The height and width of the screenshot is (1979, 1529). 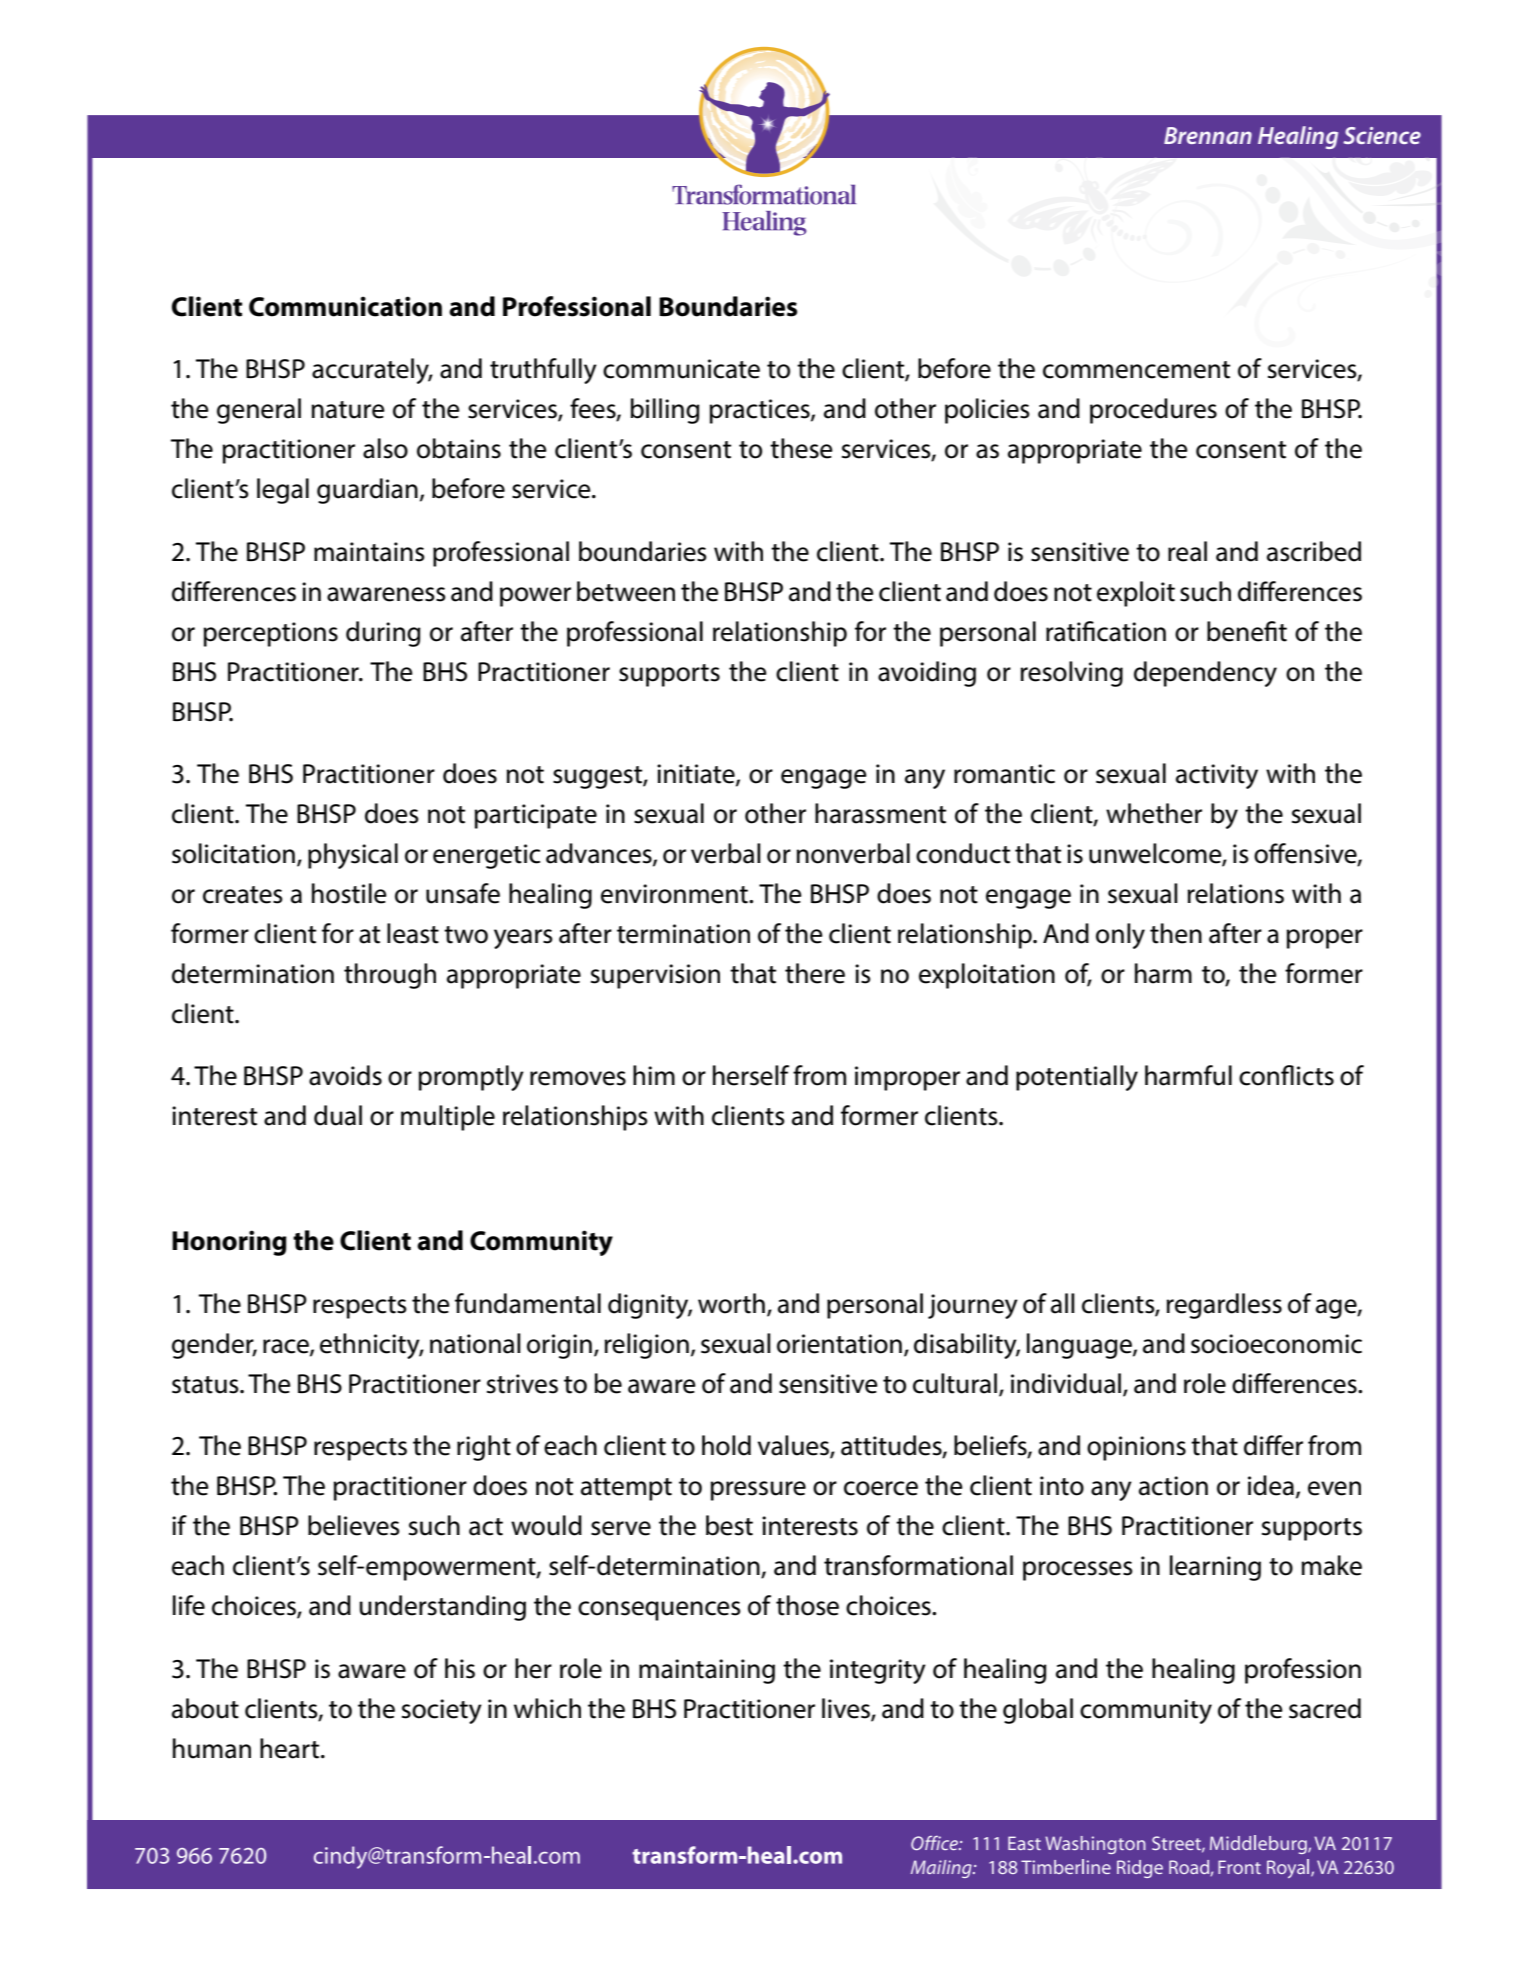 What do you see at coordinates (1224, 1306) in the screenshot?
I see `regardless` at bounding box center [1224, 1306].
